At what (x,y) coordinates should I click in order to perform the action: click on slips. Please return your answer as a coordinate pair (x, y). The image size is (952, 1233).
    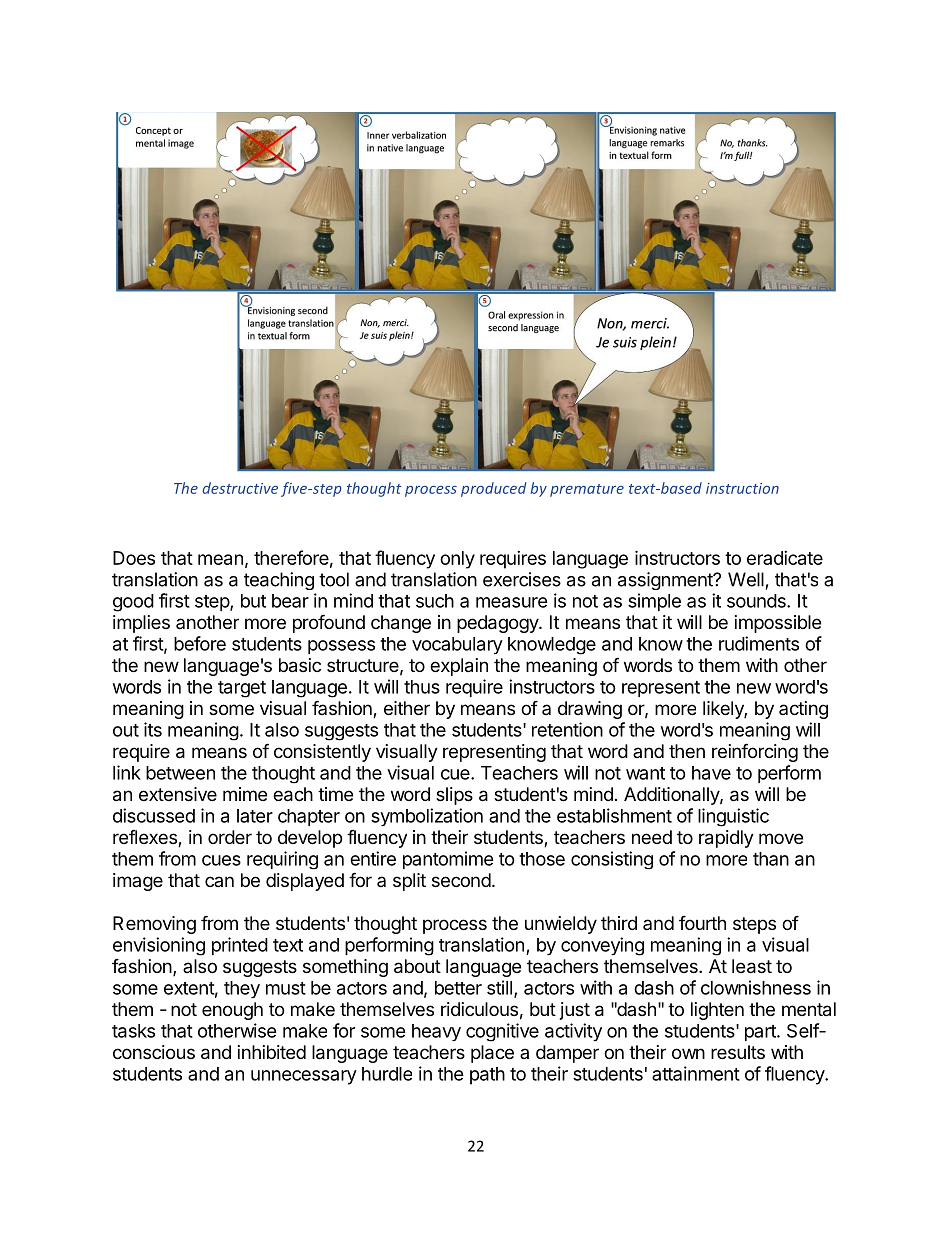
    Looking at the image, I should click on (454, 796).
